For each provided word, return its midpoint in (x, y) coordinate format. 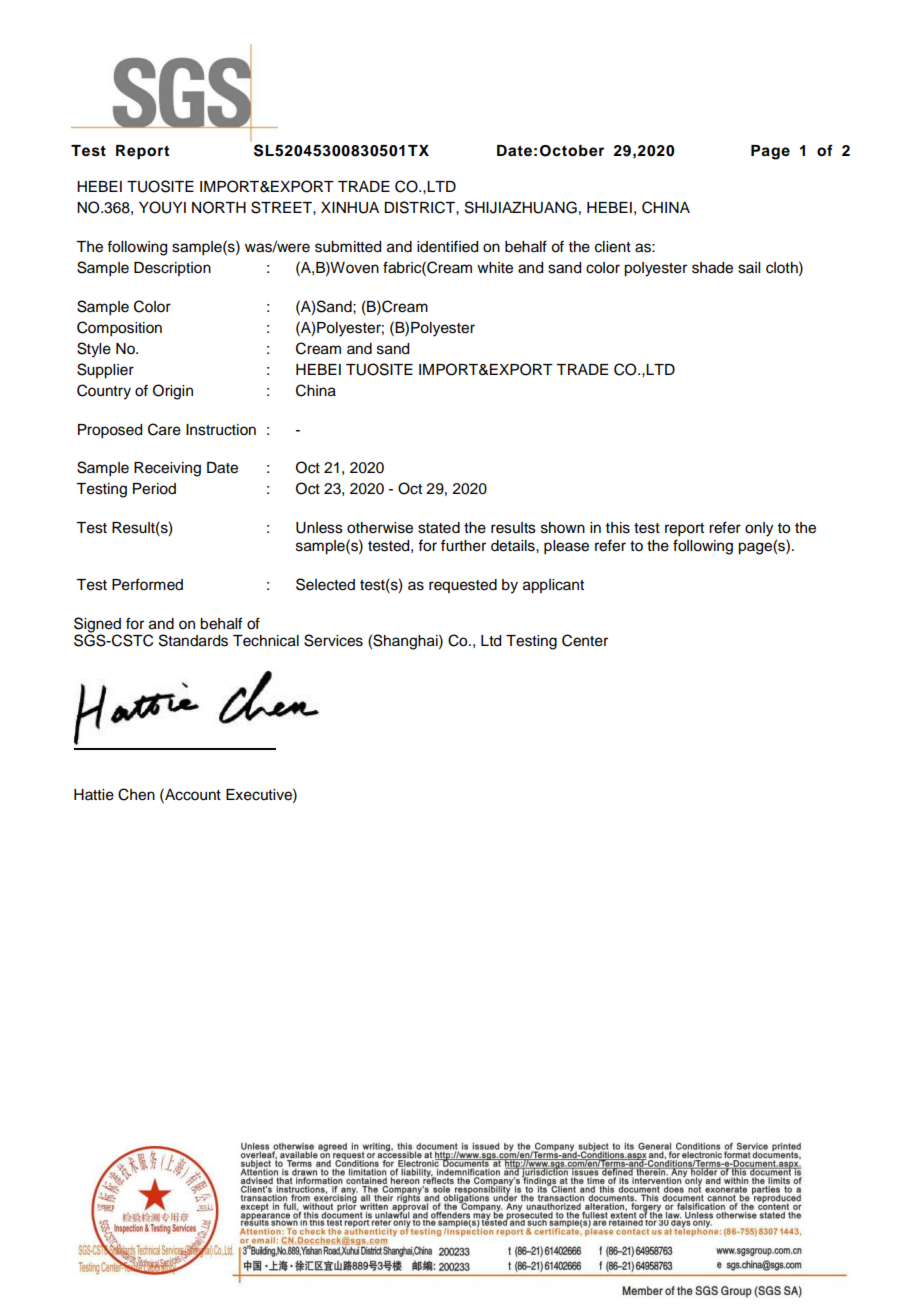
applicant (553, 586)
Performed (147, 584)
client (613, 247)
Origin (173, 392)
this (618, 528)
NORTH (219, 207)
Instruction (221, 430)
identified (447, 246)
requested (463, 586)
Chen (136, 794)
